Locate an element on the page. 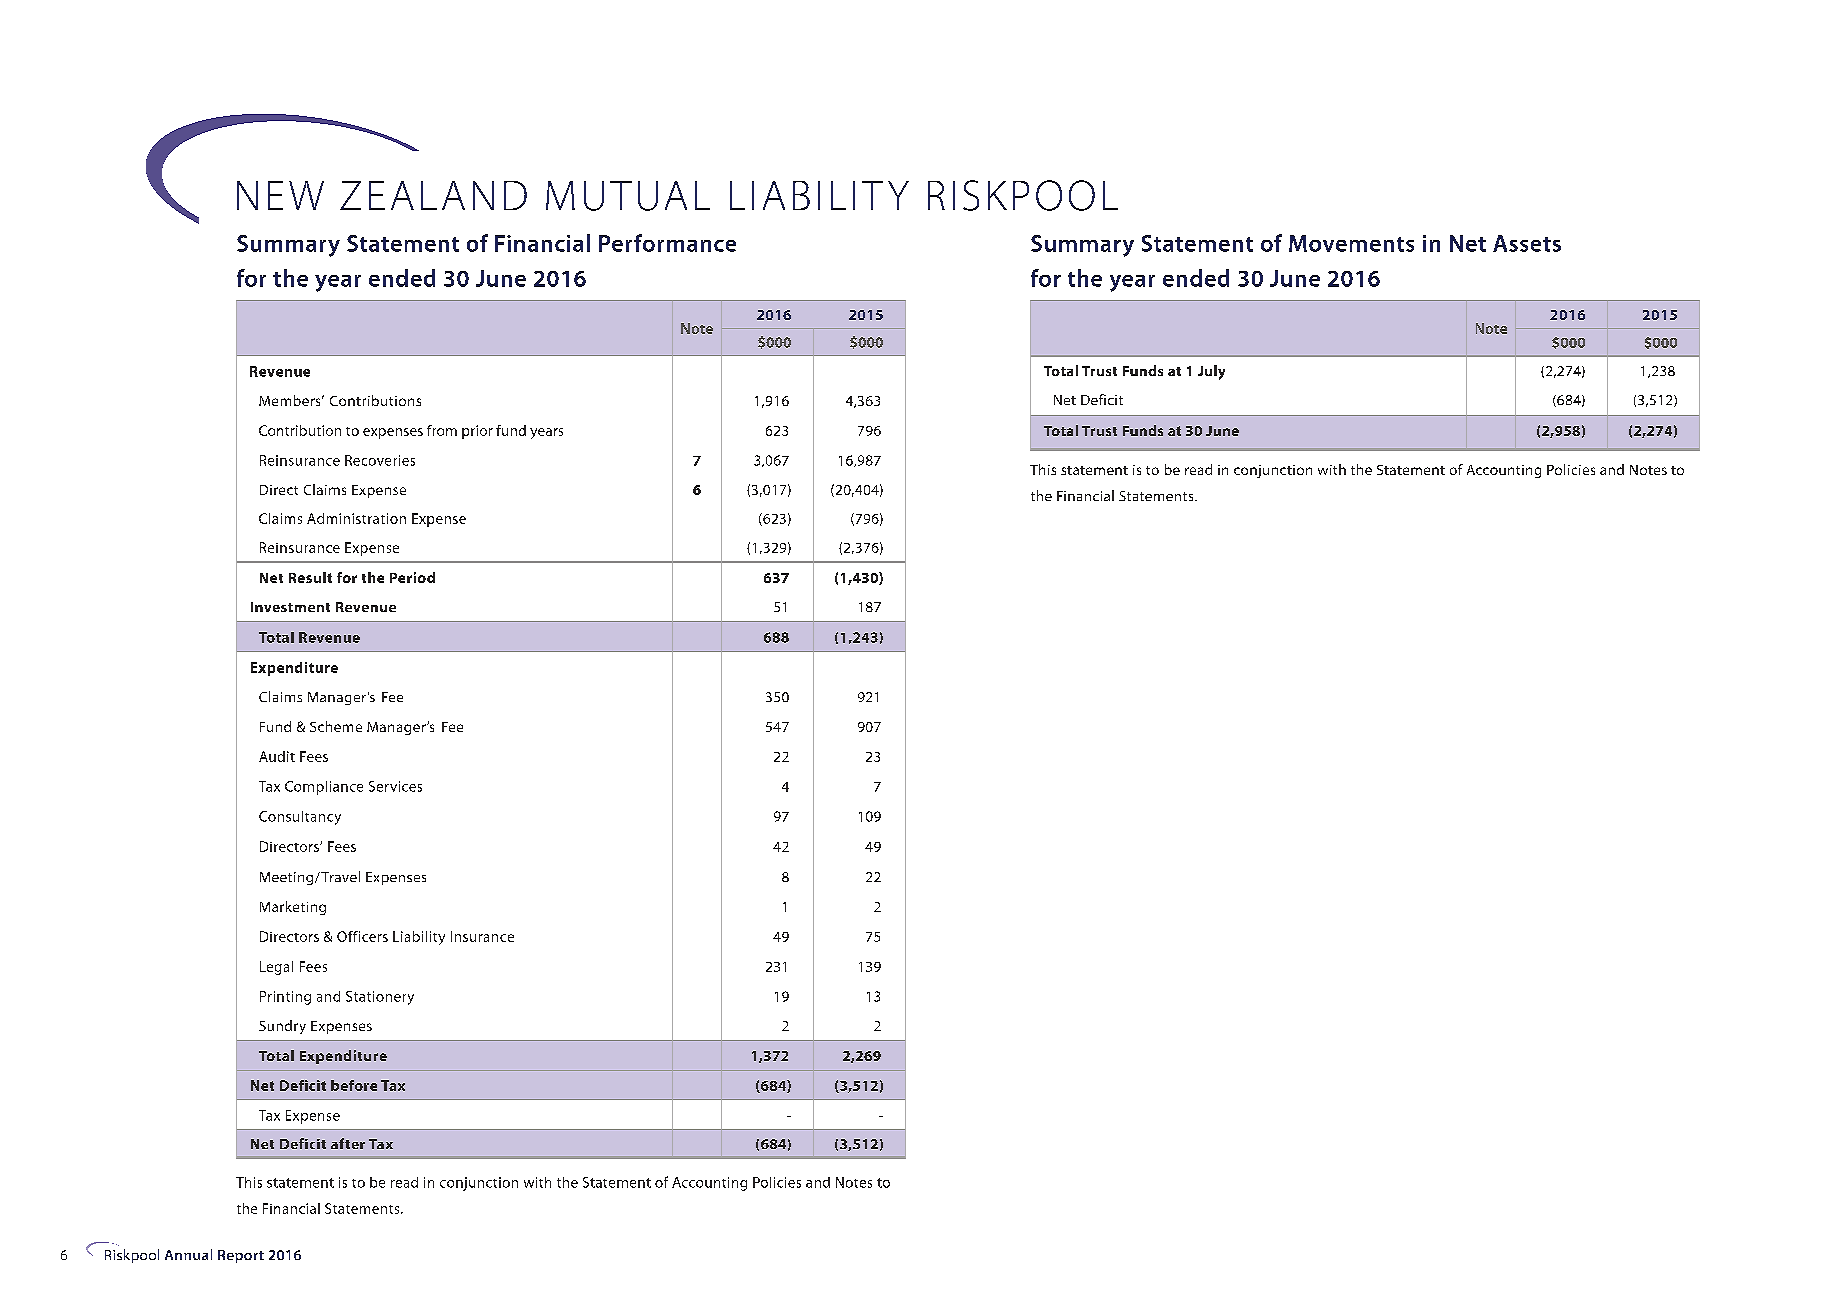  Movements is located at coordinates (1351, 243).
